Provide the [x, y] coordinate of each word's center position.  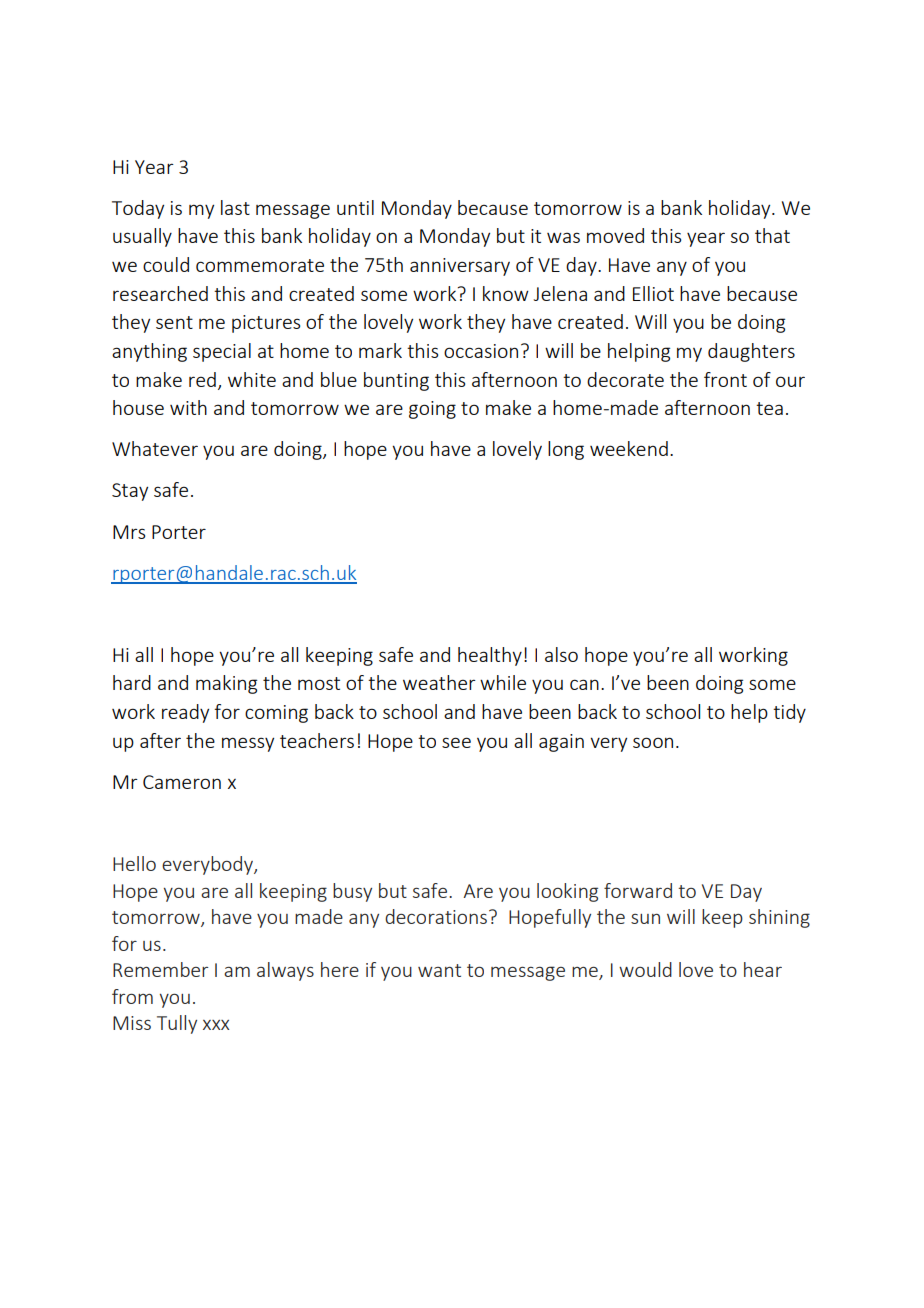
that [772, 235]
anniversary [460, 267]
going [432, 410]
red [202, 379]
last [235, 207]
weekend [629, 448]
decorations [436, 916]
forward [638, 890]
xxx [216, 1025]
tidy [789, 713]
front [725, 379]
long [566, 450]
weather [439, 682]
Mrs [129, 532]
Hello [134, 863]
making [226, 684]
